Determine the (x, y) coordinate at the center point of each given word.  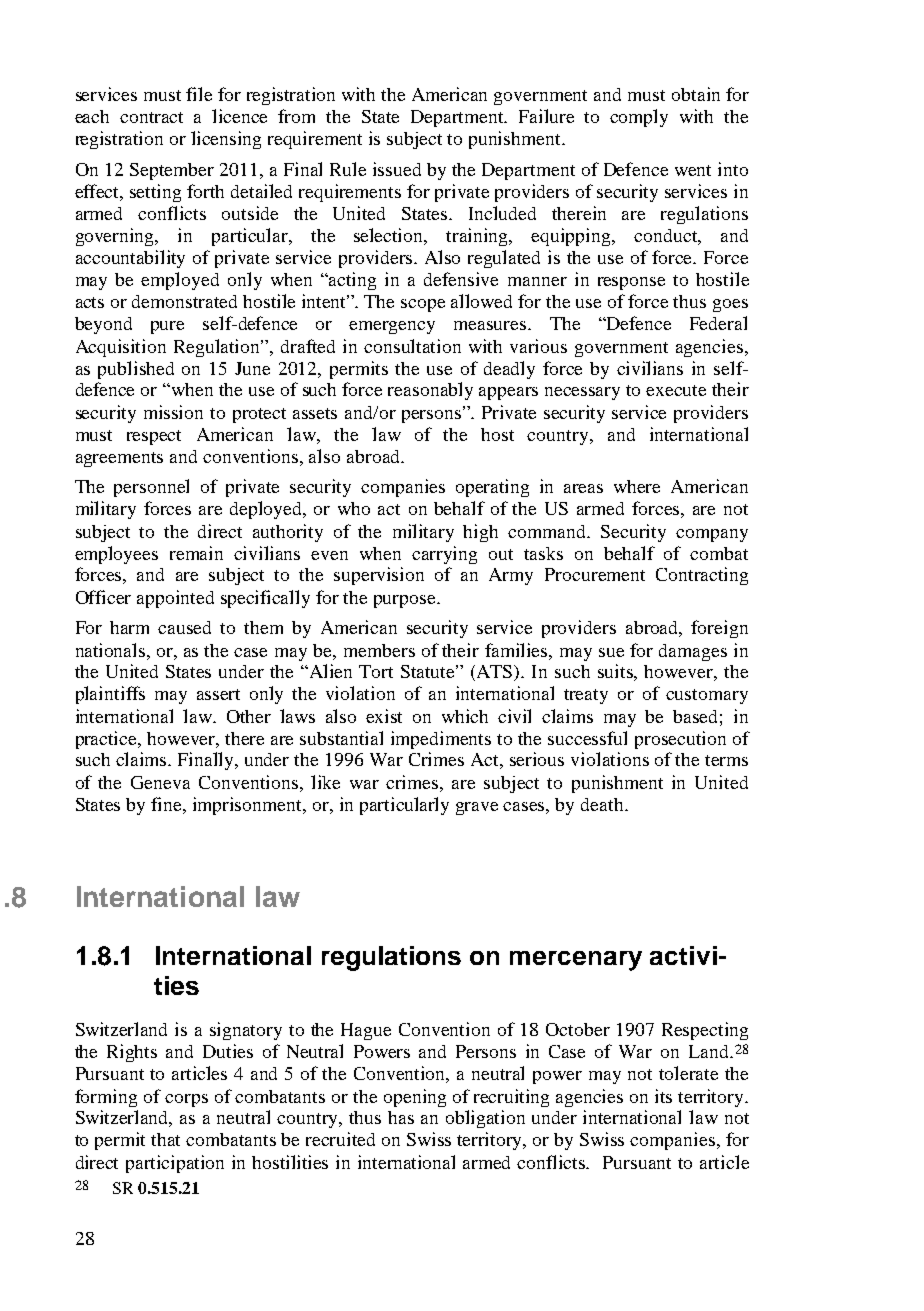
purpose (406, 601)
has (401, 1117)
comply (639, 118)
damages (693, 652)
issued (397, 169)
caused (184, 627)
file (199, 94)
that (165, 1139)
